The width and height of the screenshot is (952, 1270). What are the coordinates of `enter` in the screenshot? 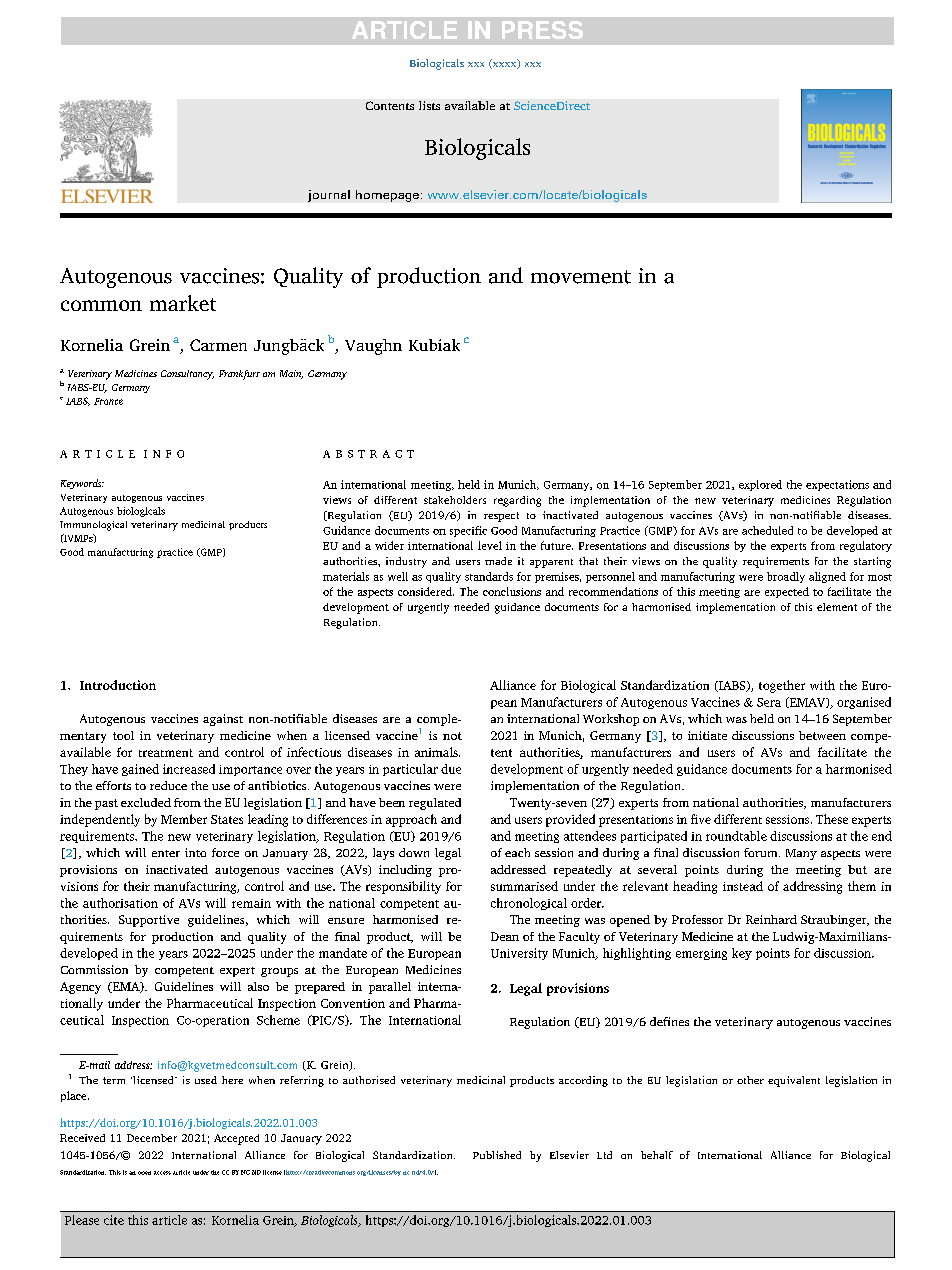 It's located at (166, 853).
